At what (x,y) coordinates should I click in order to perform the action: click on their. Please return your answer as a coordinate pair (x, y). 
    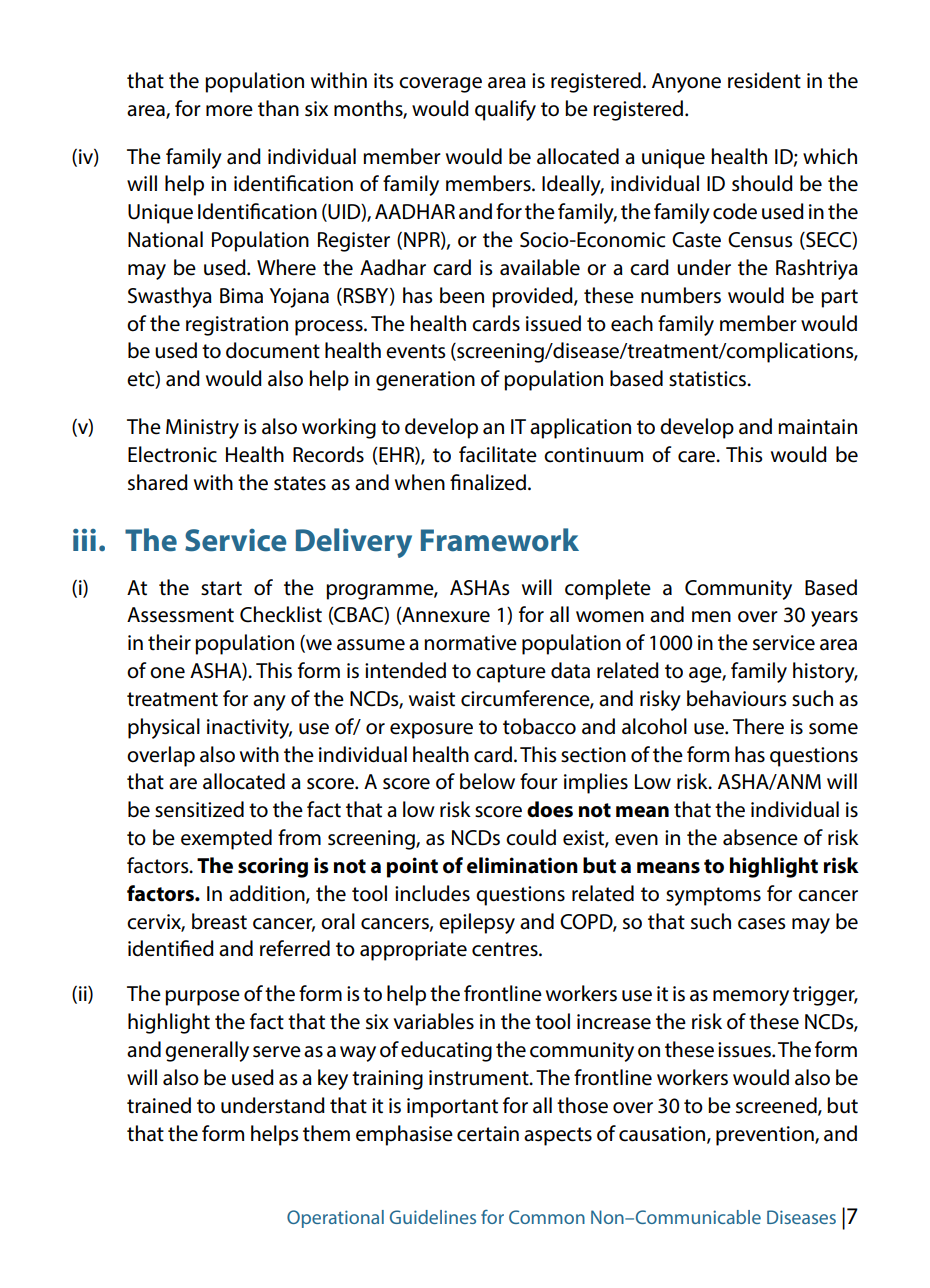
    Looking at the image, I should click on (169, 642).
